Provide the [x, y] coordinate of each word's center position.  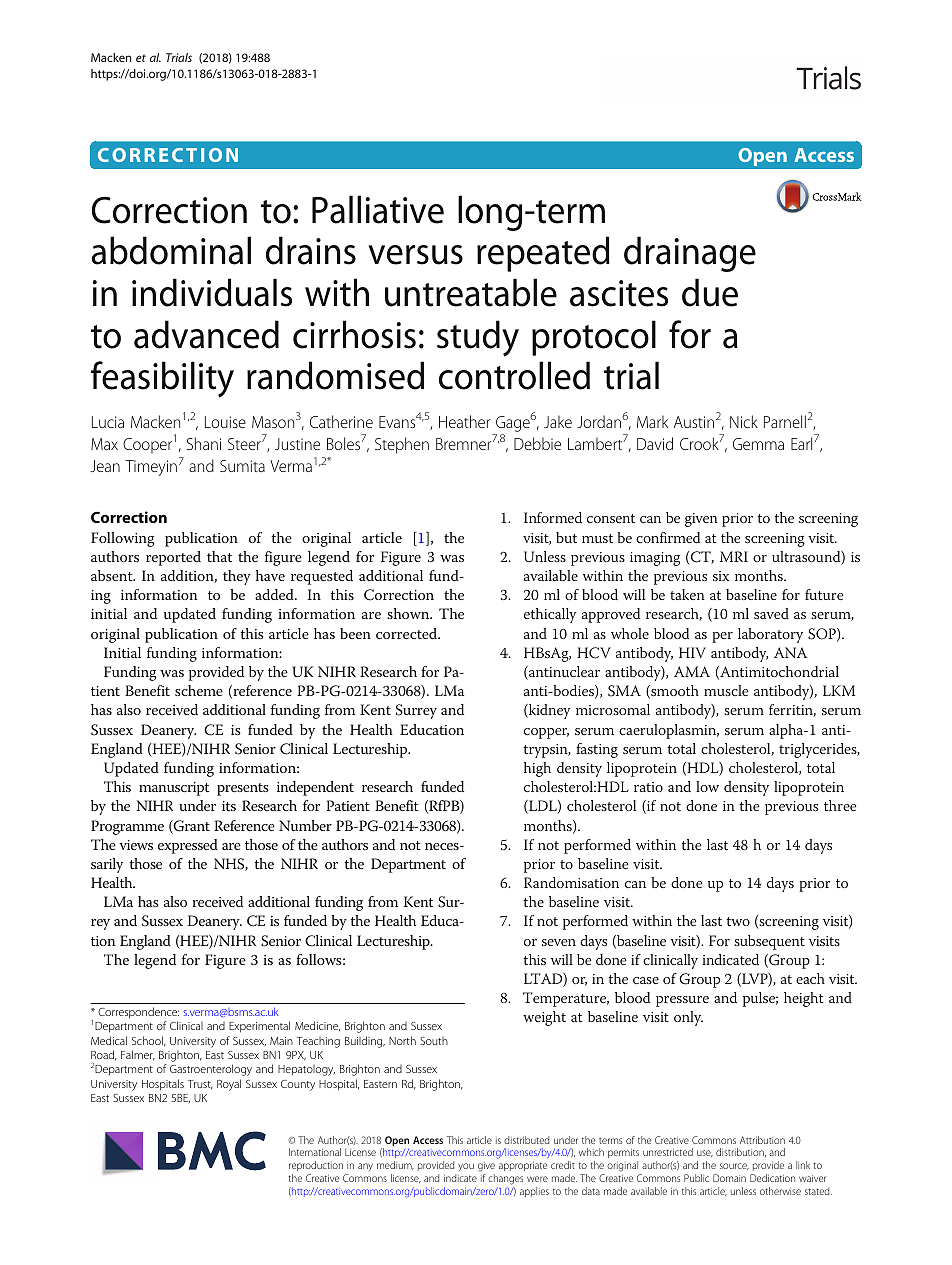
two [738, 921]
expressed [188, 846]
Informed [553, 517]
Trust [200, 1085]
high [537, 769]
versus [415, 255]
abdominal [171, 250]
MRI [734, 556]
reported [173, 558]
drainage [690, 254]
